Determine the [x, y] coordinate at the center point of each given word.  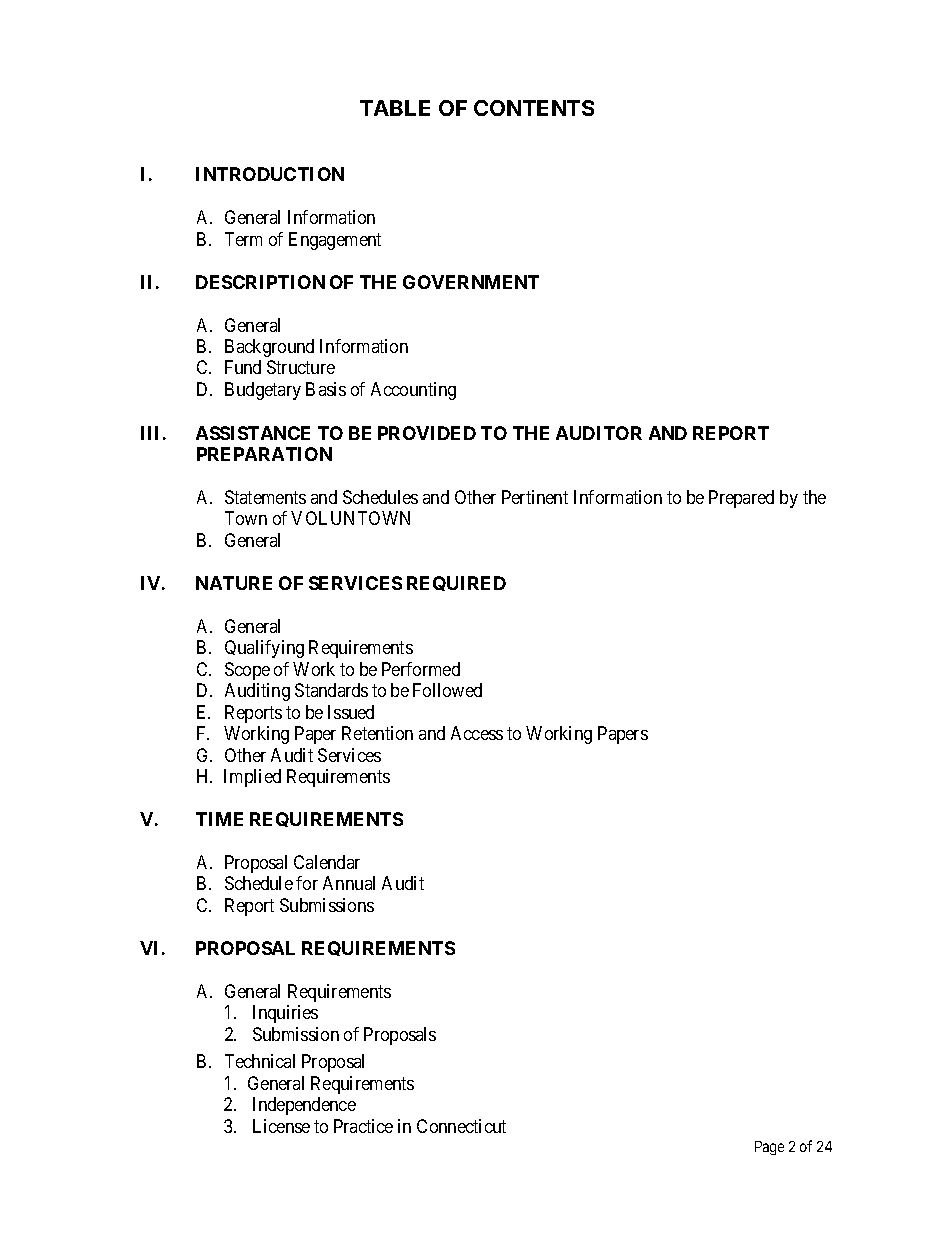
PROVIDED [427, 433]
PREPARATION [264, 454]
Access [477, 733]
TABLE [395, 108]
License [281, 1126]
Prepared [741, 499]
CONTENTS [534, 108]
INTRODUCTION [270, 174]
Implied [252, 778]
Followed [447, 690]
